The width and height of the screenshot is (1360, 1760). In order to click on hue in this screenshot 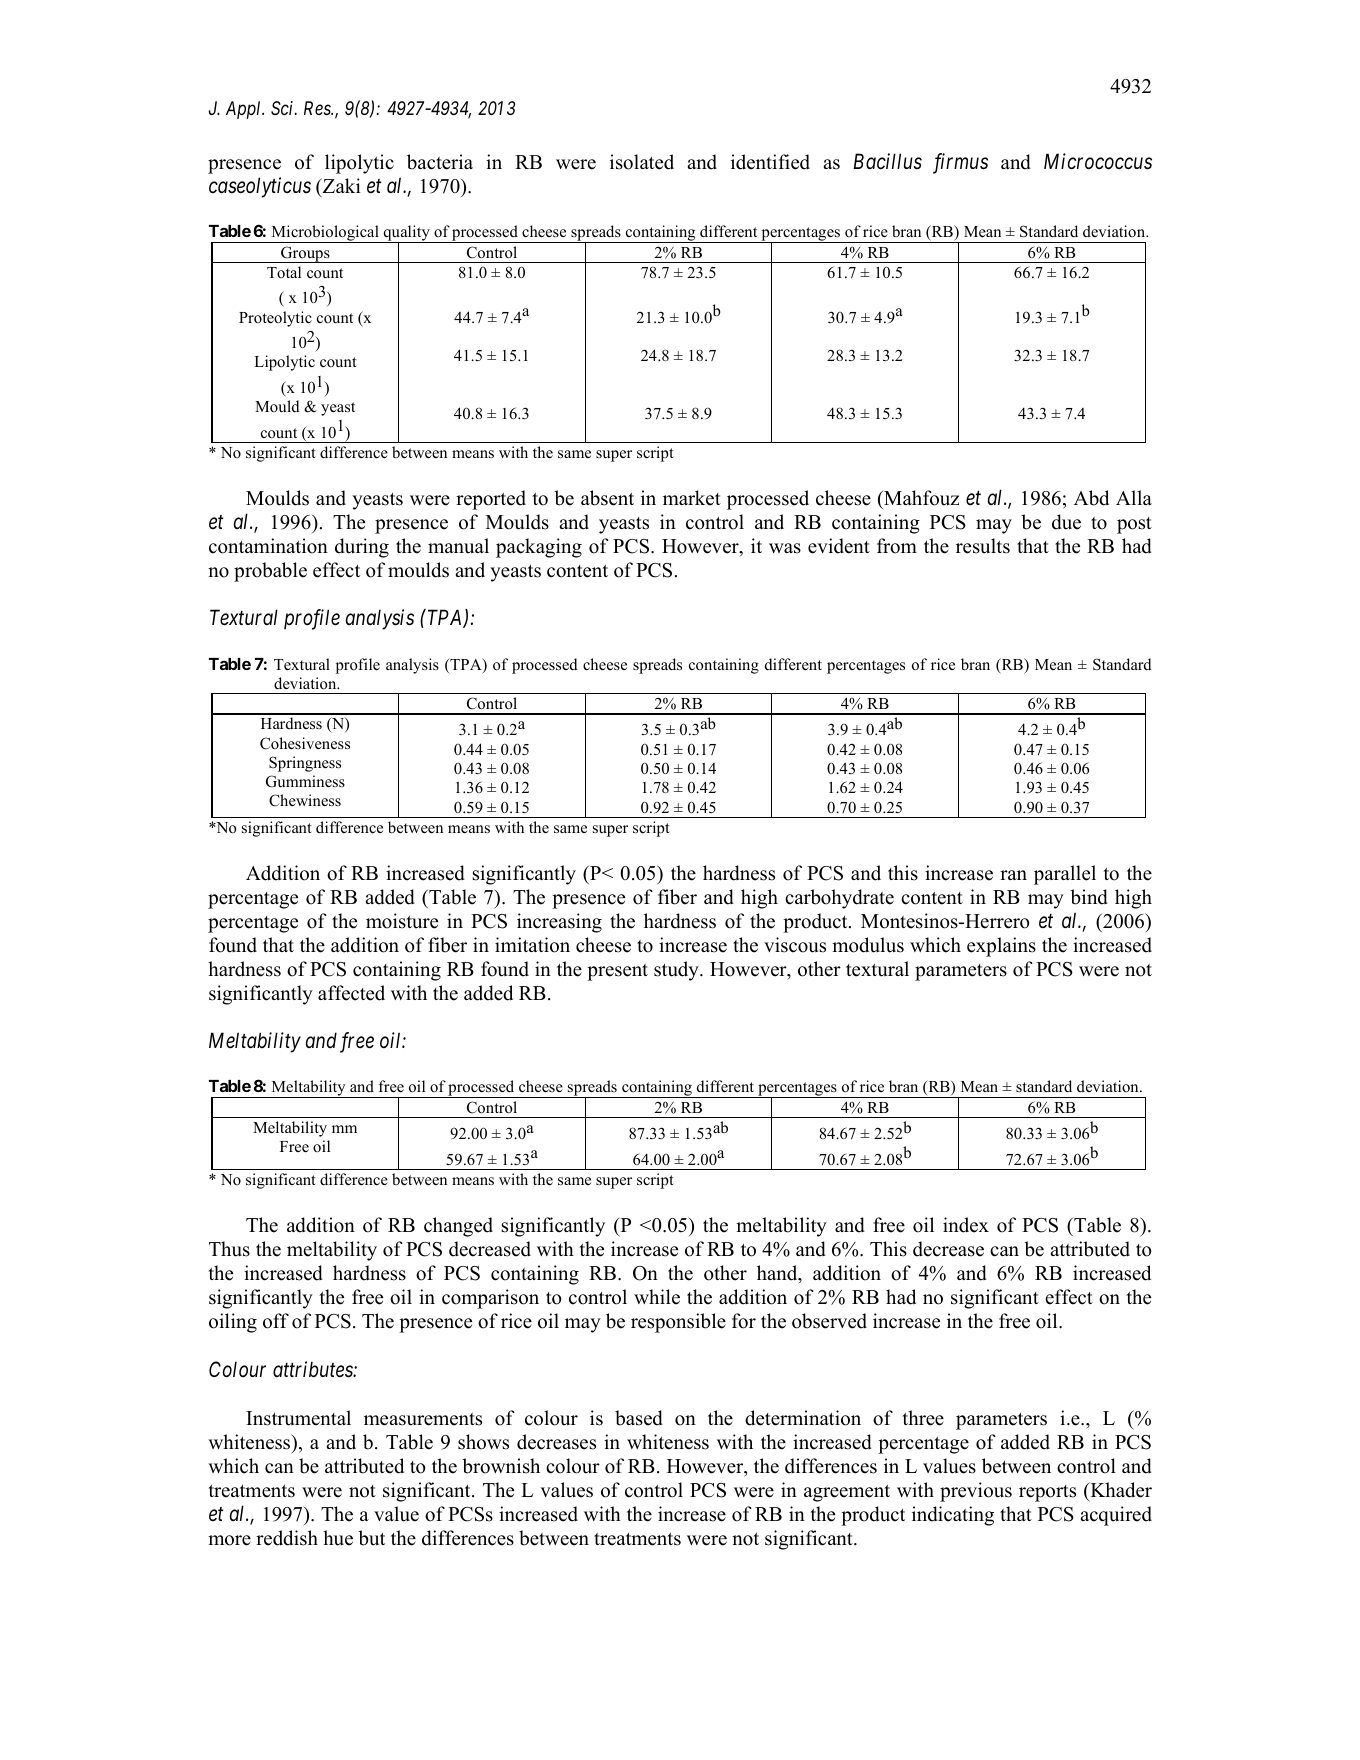, I will do `click(338, 1538)`.
